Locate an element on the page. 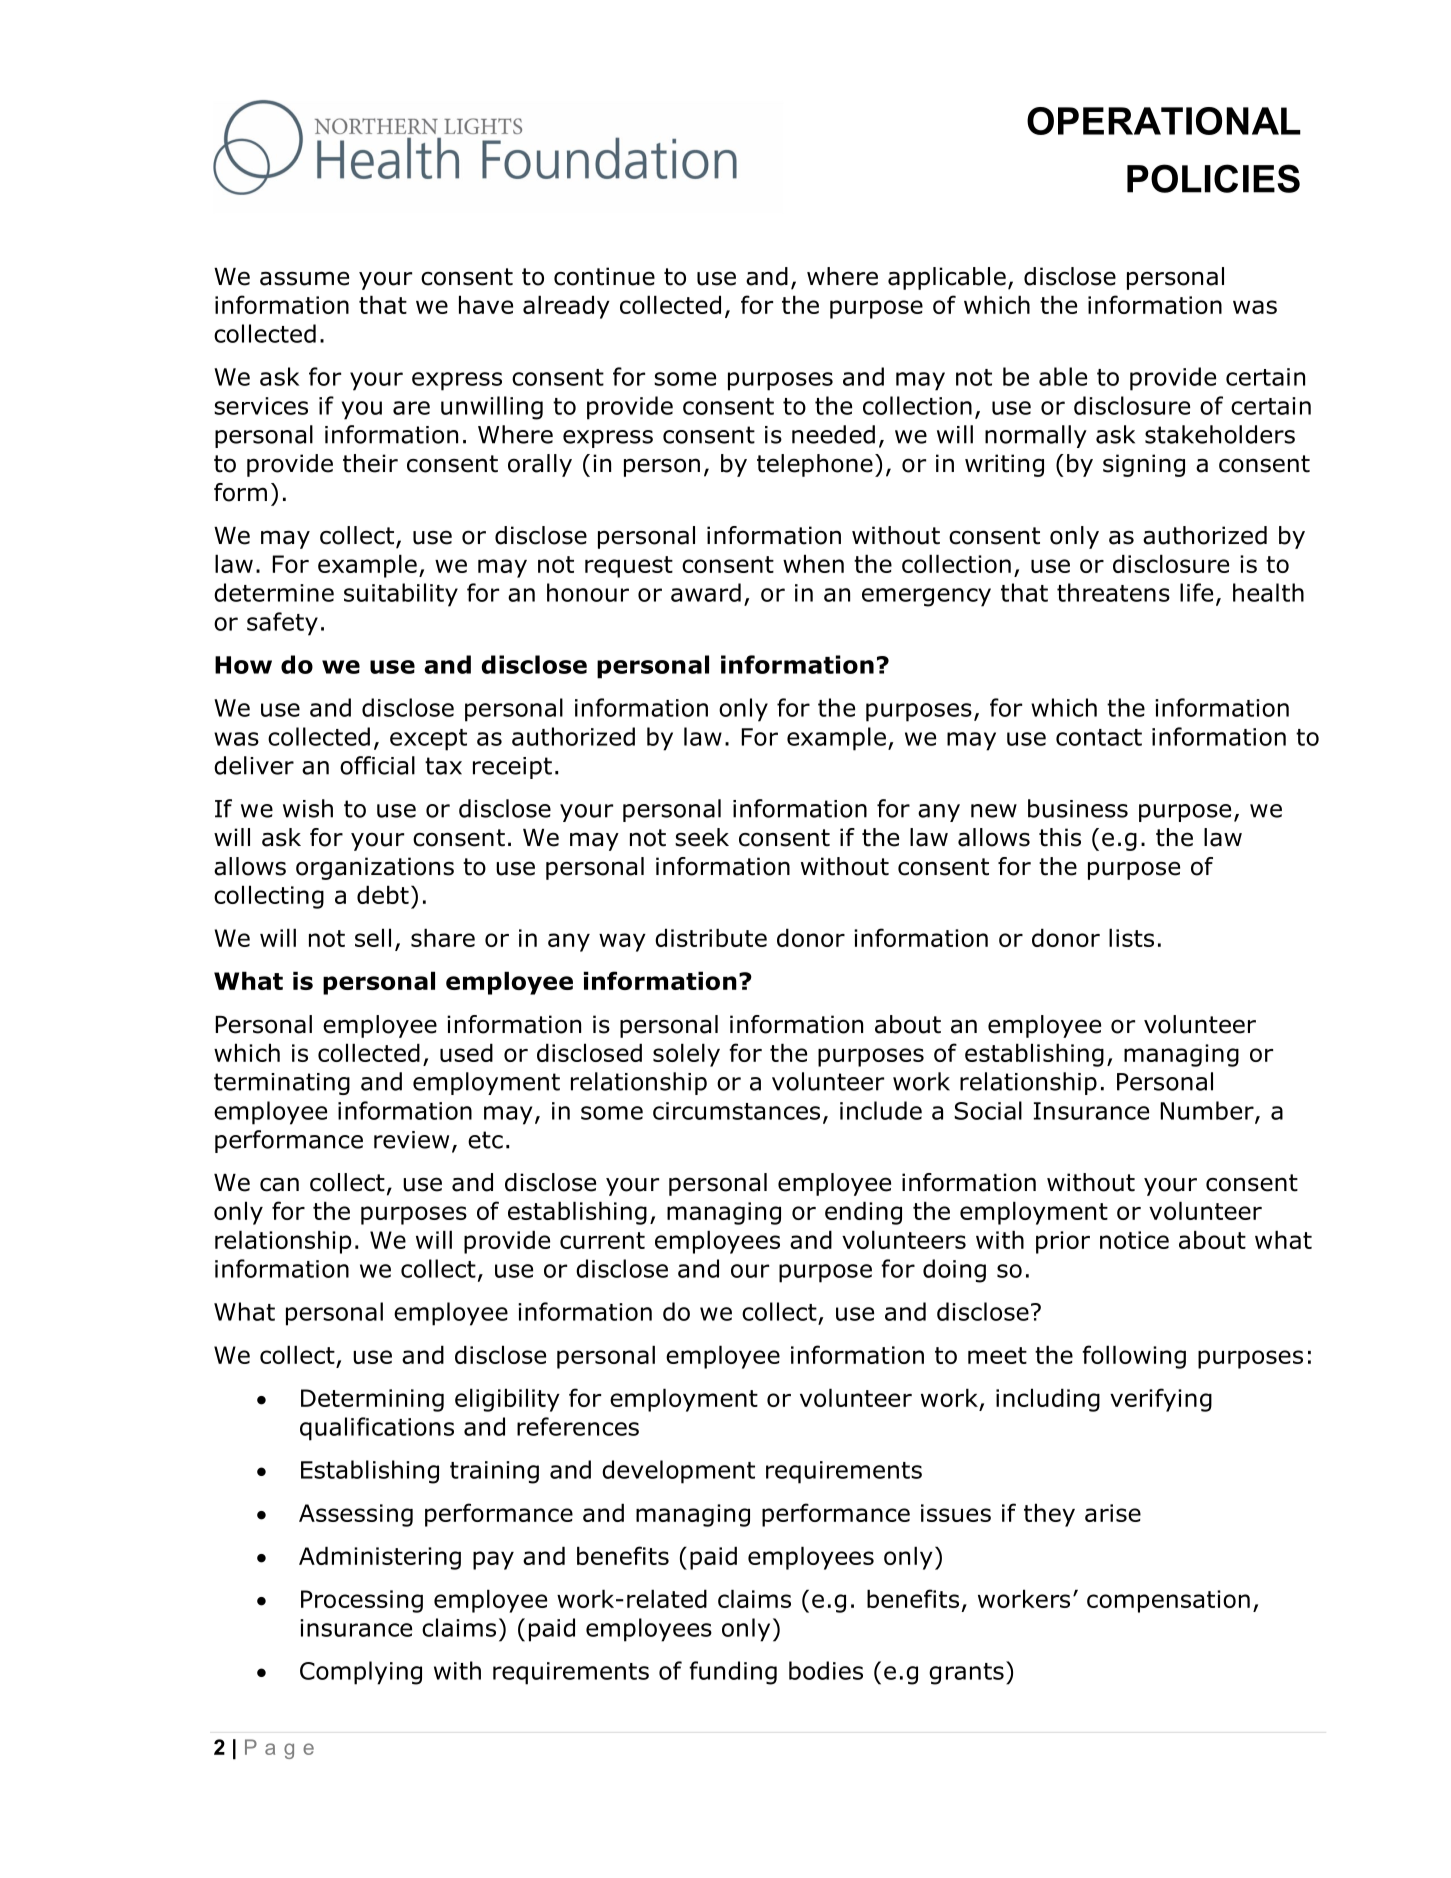 The width and height of the document is (1451, 1878). notice is located at coordinates (1134, 1240).
